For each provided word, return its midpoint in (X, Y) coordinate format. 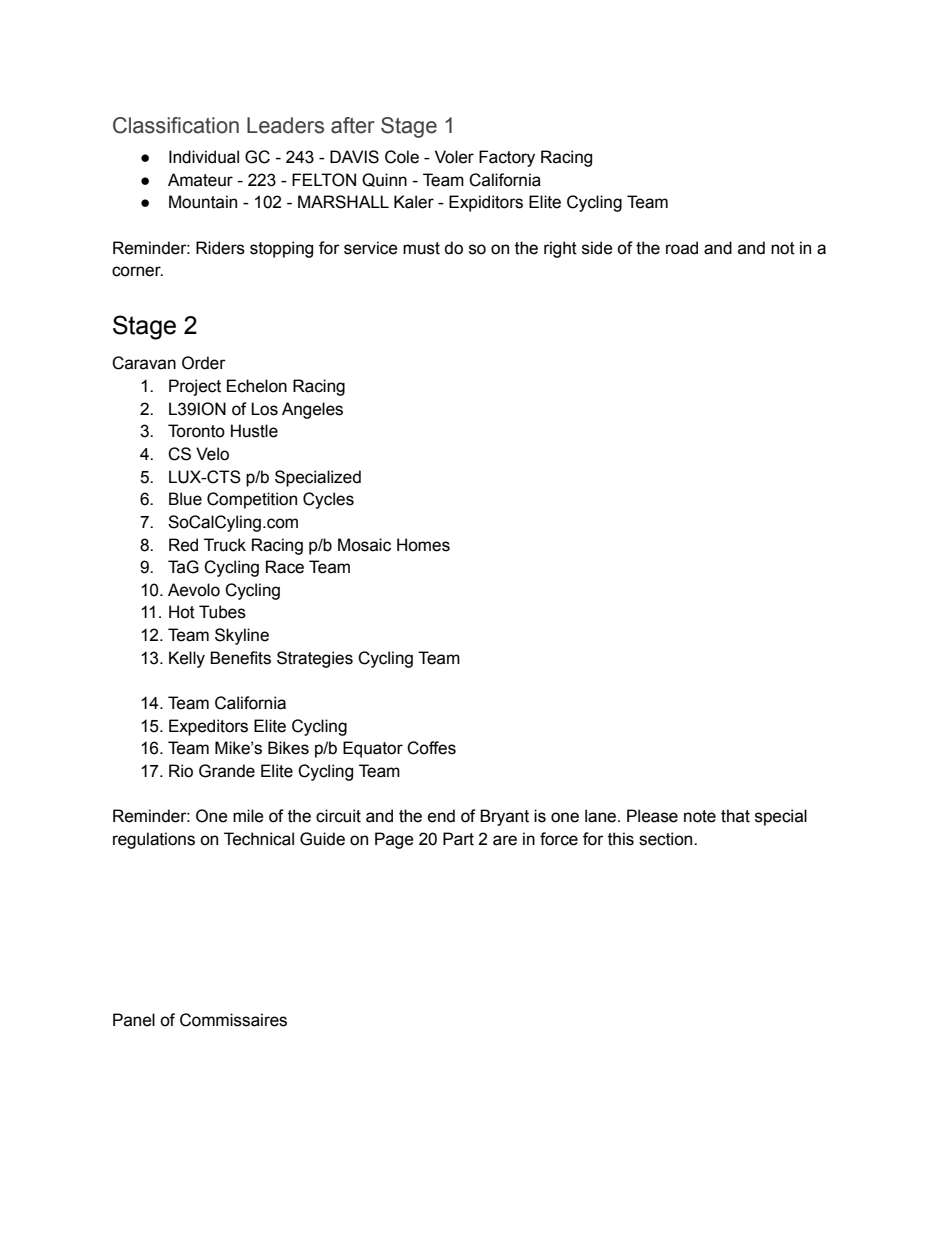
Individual (204, 157)
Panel (134, 1020)
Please (652, 816)
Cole (402, 157)
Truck (225, 545)
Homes (423, 545)
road (682, 248)
